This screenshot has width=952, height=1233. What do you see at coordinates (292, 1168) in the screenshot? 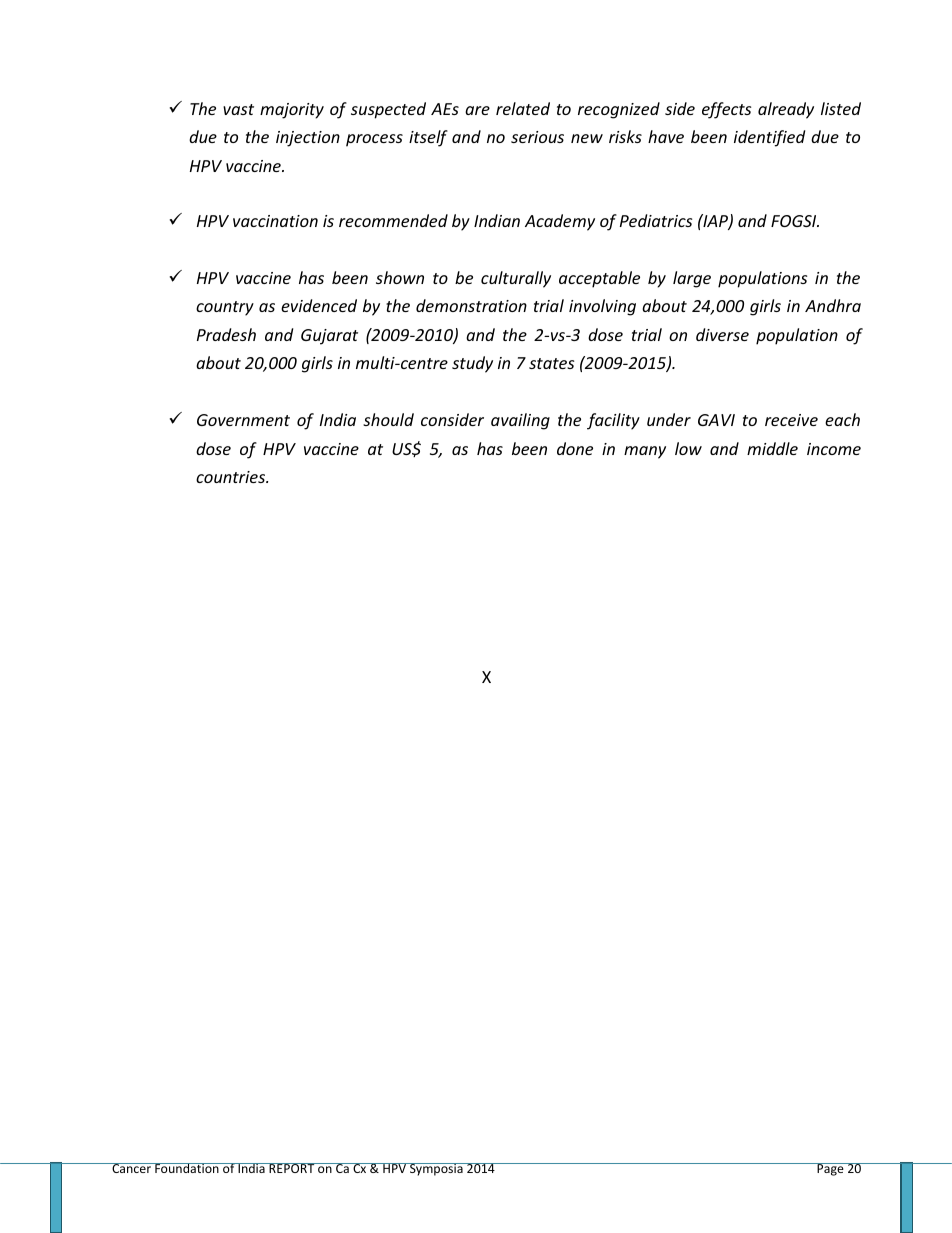
I see `REPORT` at bounding box center [292, 1168].
